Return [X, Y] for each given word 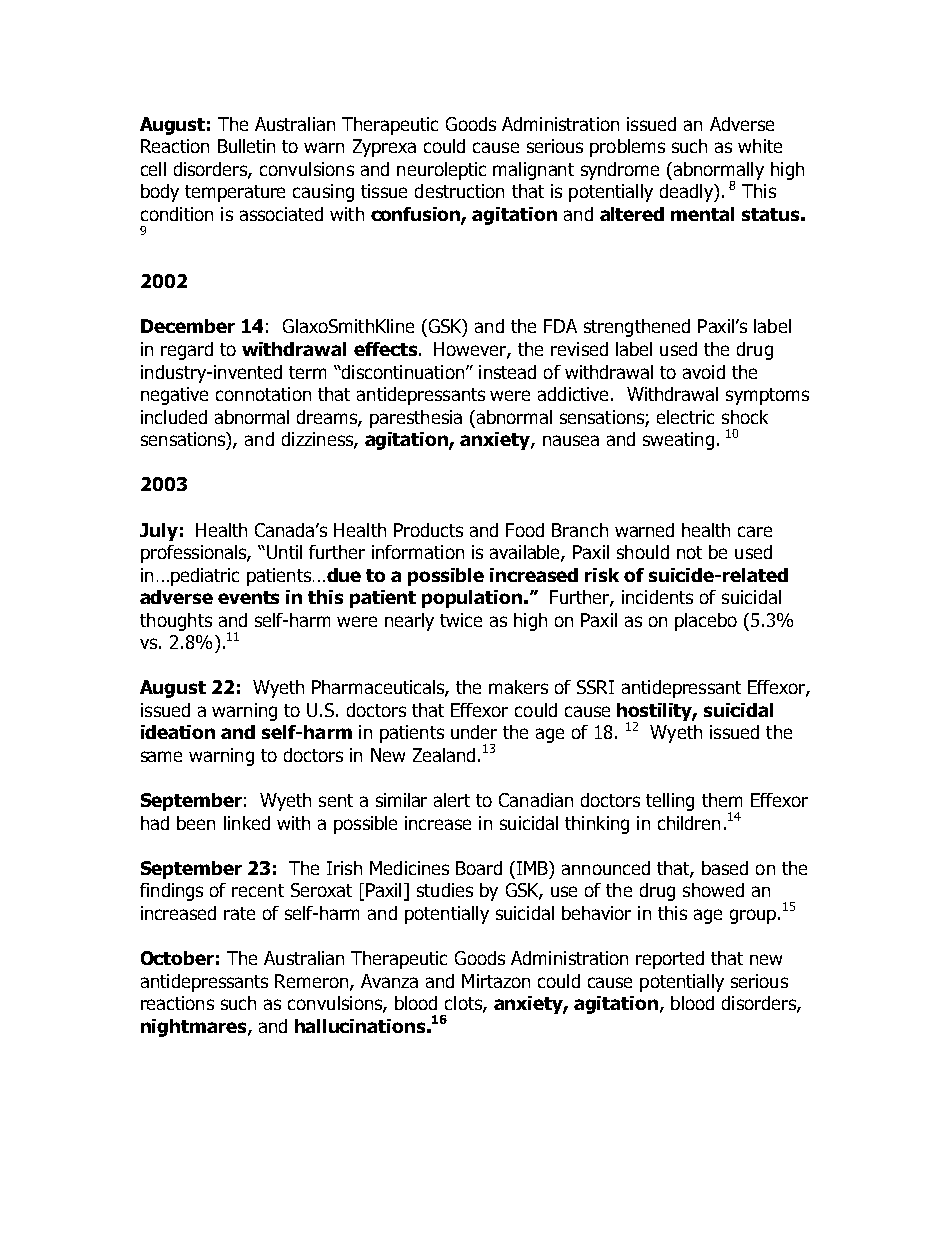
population [472, 599]
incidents [657, 597]
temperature [235, 193]
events [248, 597]
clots [464, 1004]
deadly [687, 193]
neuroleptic [441, 171]
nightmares [195, 1028]
